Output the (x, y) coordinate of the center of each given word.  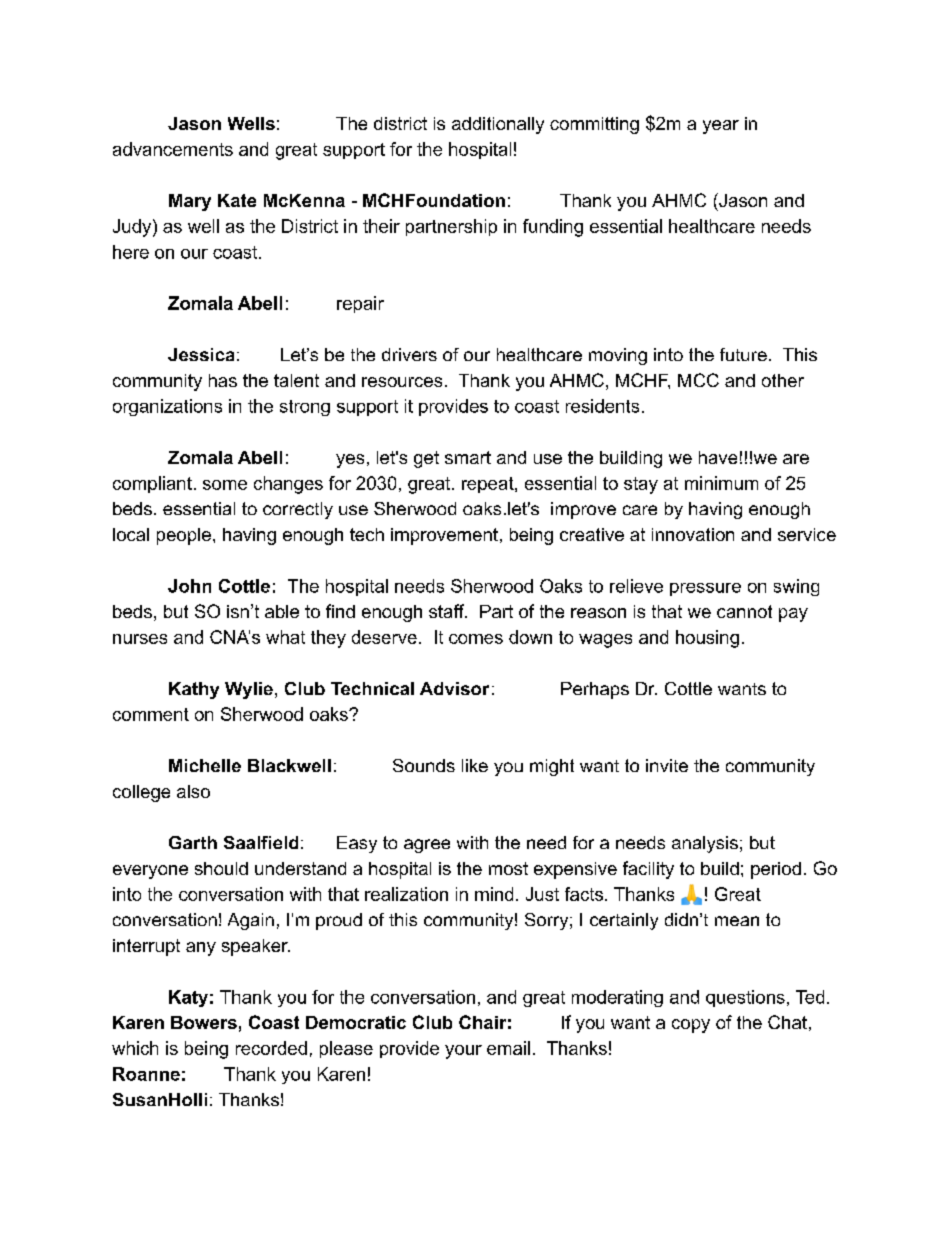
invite (667, 765)
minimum (721, 483)
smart (468, 457)
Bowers (204, 1022)
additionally (498, 125)
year (721, 127)
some (225, 485)
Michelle (205, 765)
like (475, 765)
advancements (173, 149)
